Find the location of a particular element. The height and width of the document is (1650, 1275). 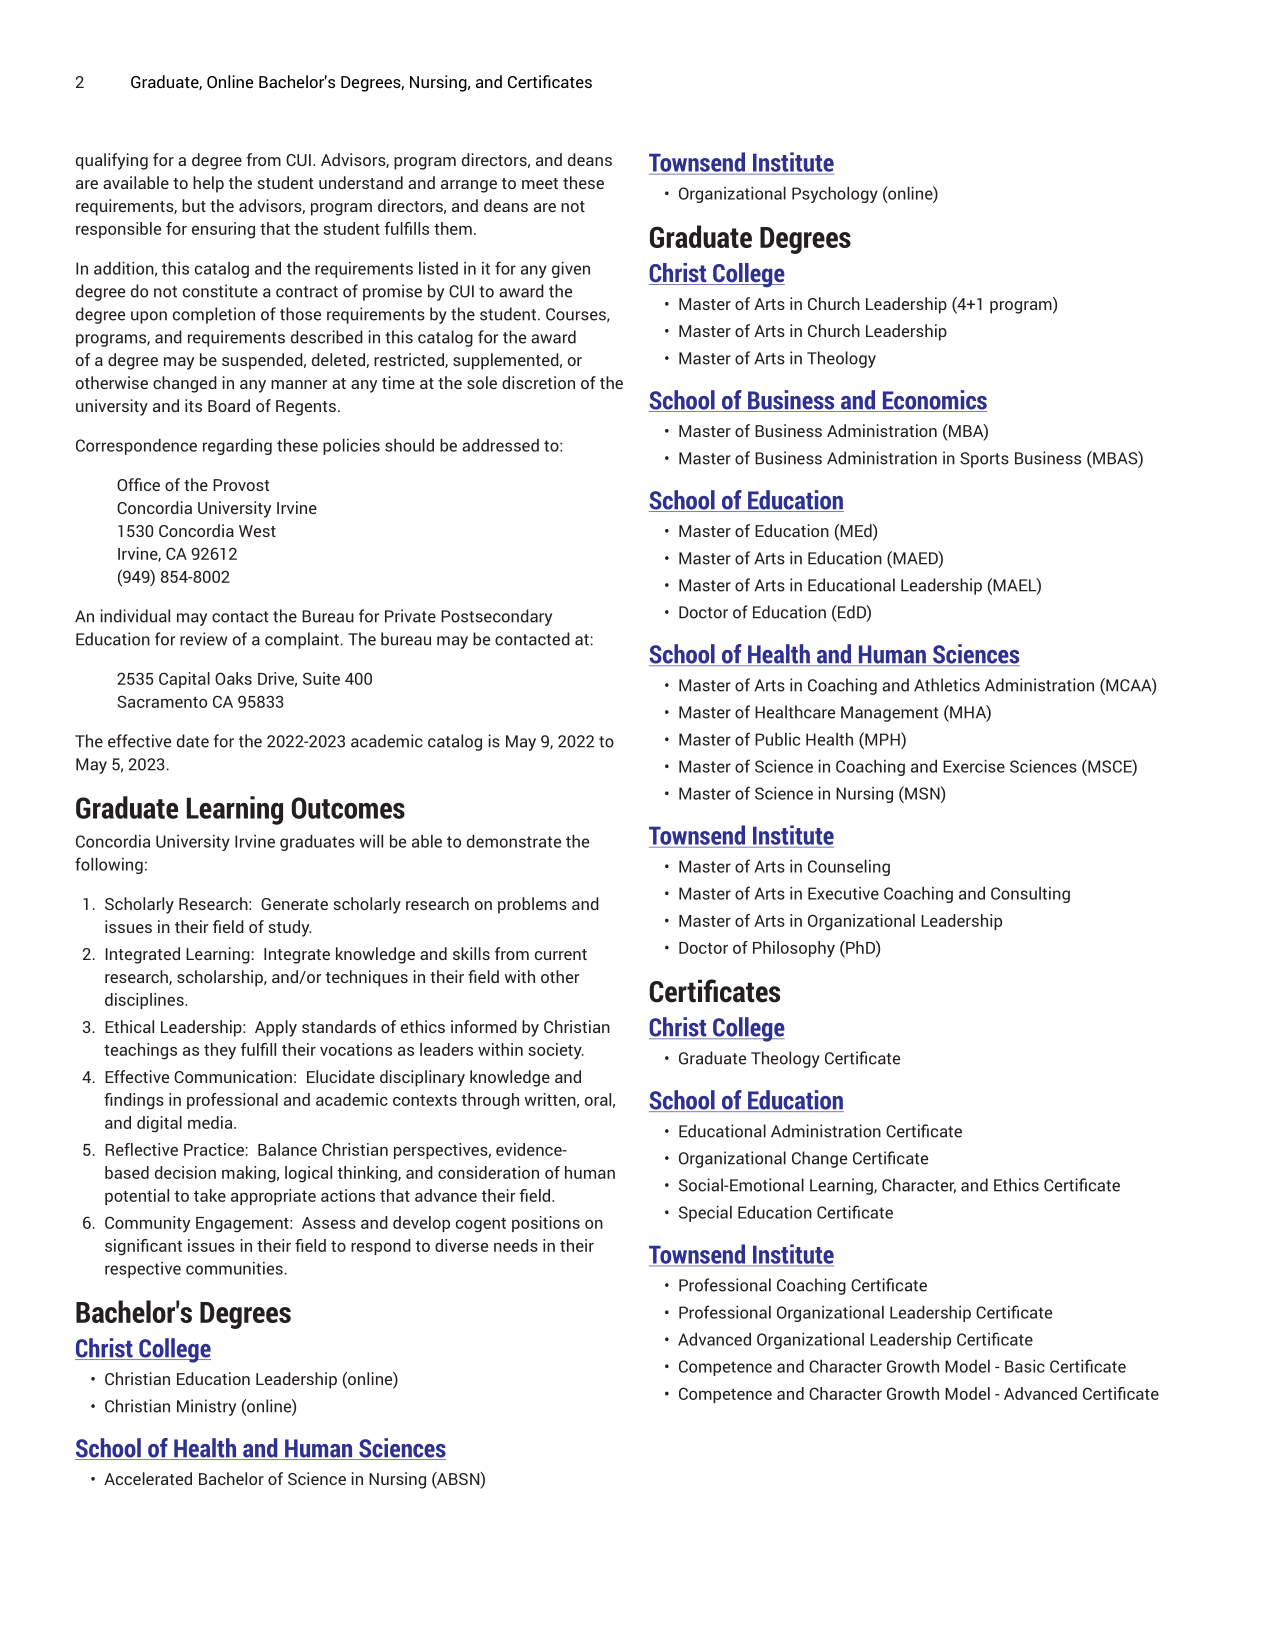

Ministry is located at coordinates (206, 1407).
